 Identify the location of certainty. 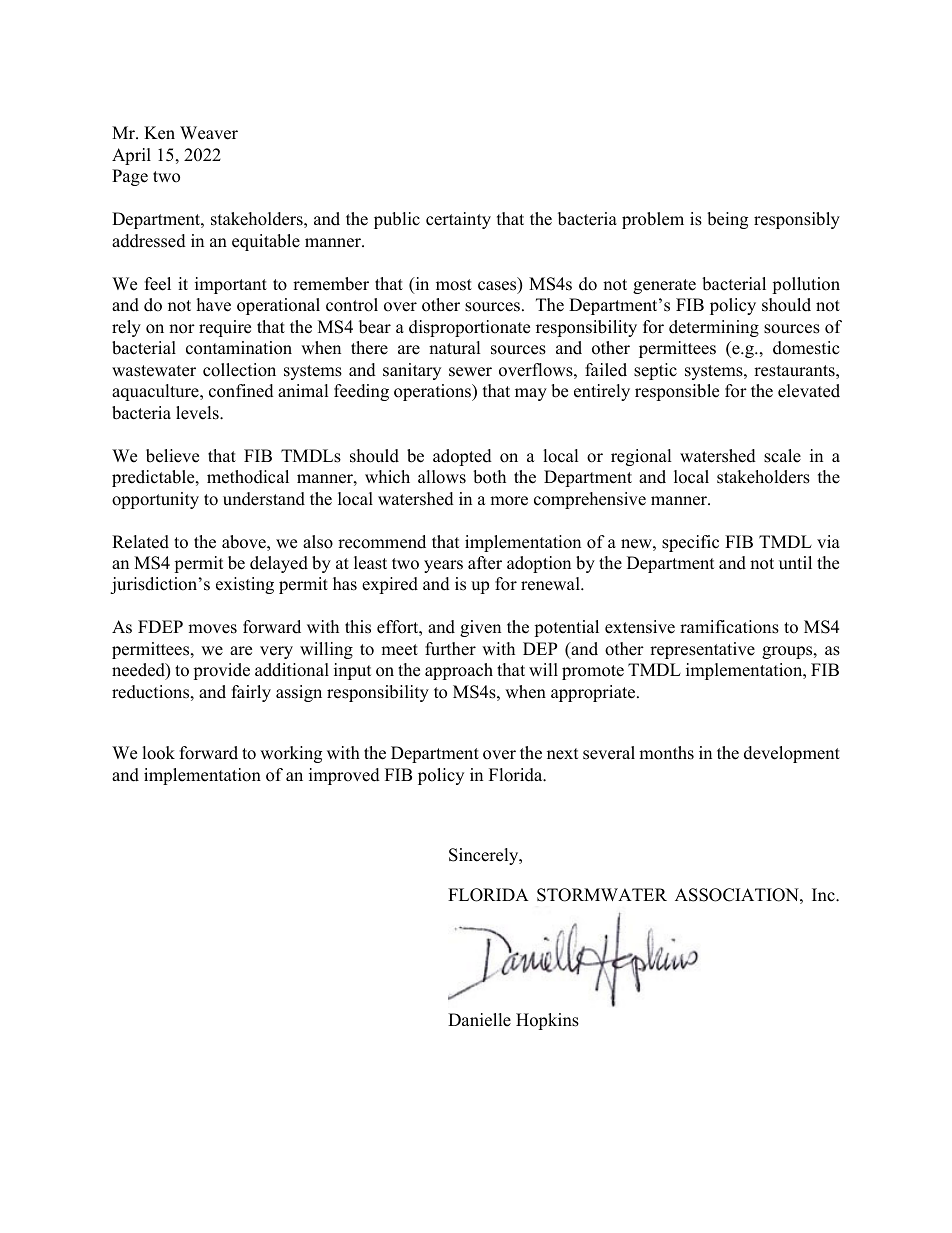
(458, 220).
